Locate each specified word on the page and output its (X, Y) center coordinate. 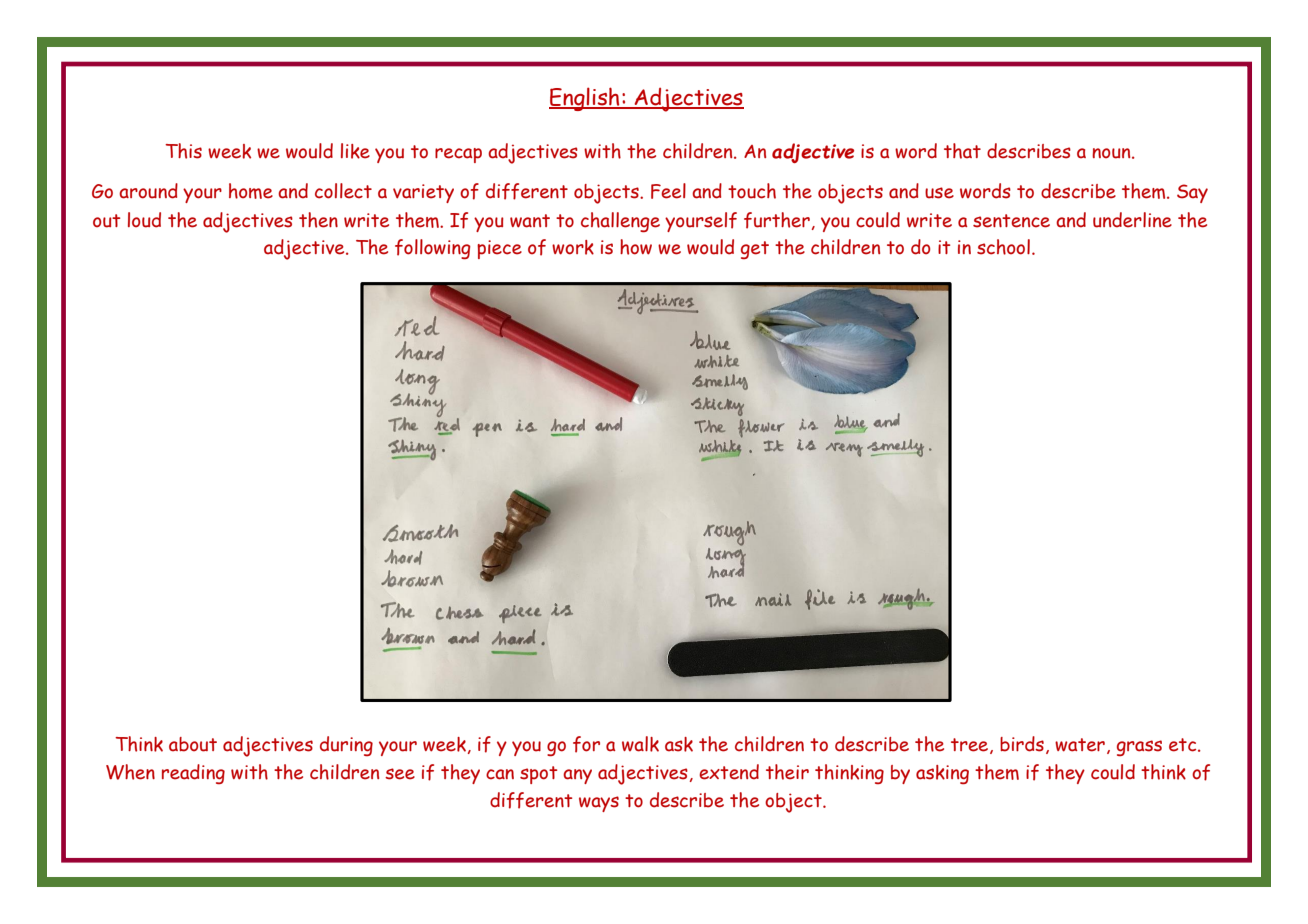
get (755, 250)
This (183, 151)
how (636, 247)
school (1003, 247)
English (585, 99)
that (962, 151)
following (433, 249)
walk (640, 744)
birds (1022, 744)
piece (499, 249)
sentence (1011, 221)
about (193, 744)
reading (193, 774)
